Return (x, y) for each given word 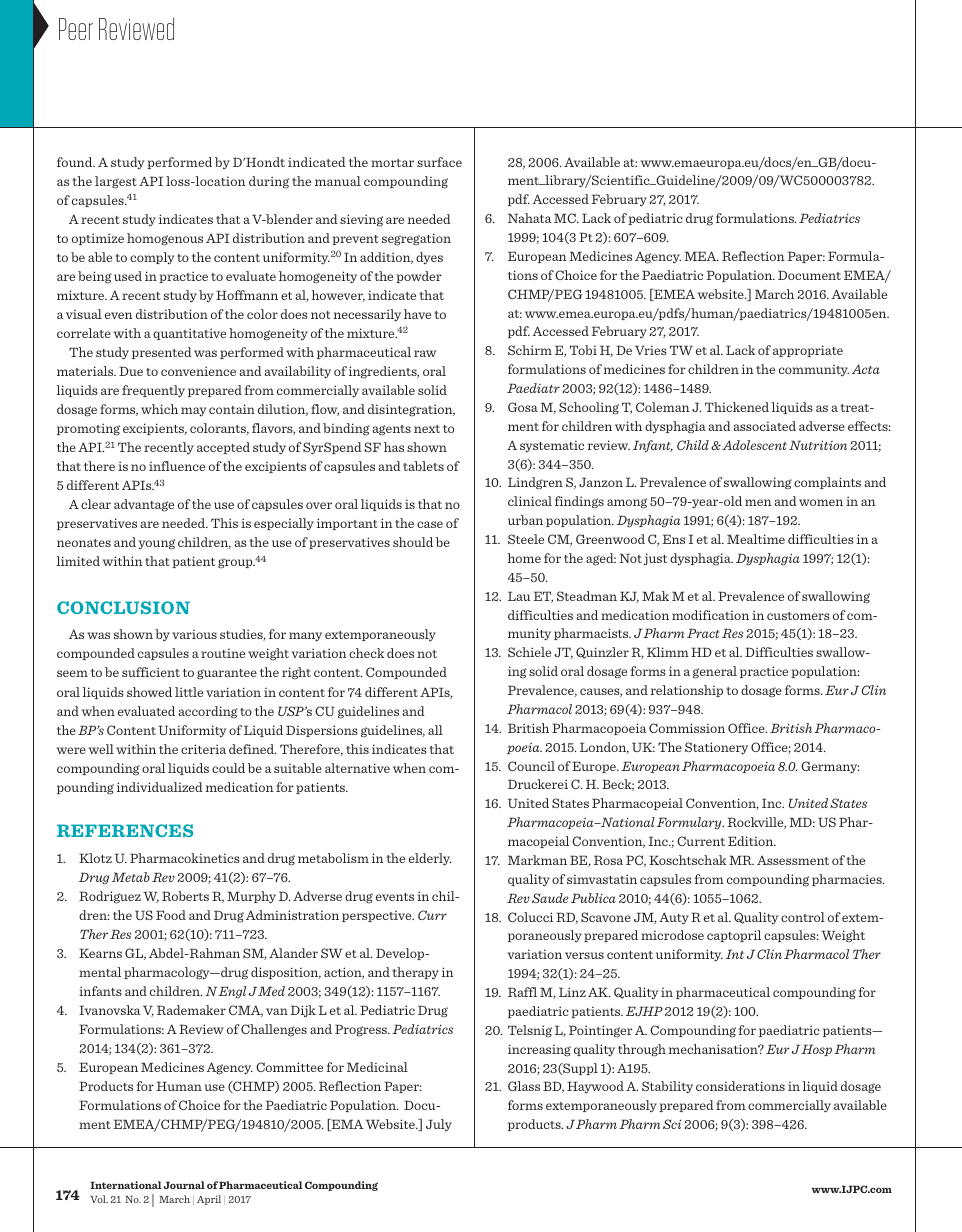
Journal (184, 1185)
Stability (667, 1087)
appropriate (808, 351)
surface (439, 162)
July (439, 1125)
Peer (76, 29)
